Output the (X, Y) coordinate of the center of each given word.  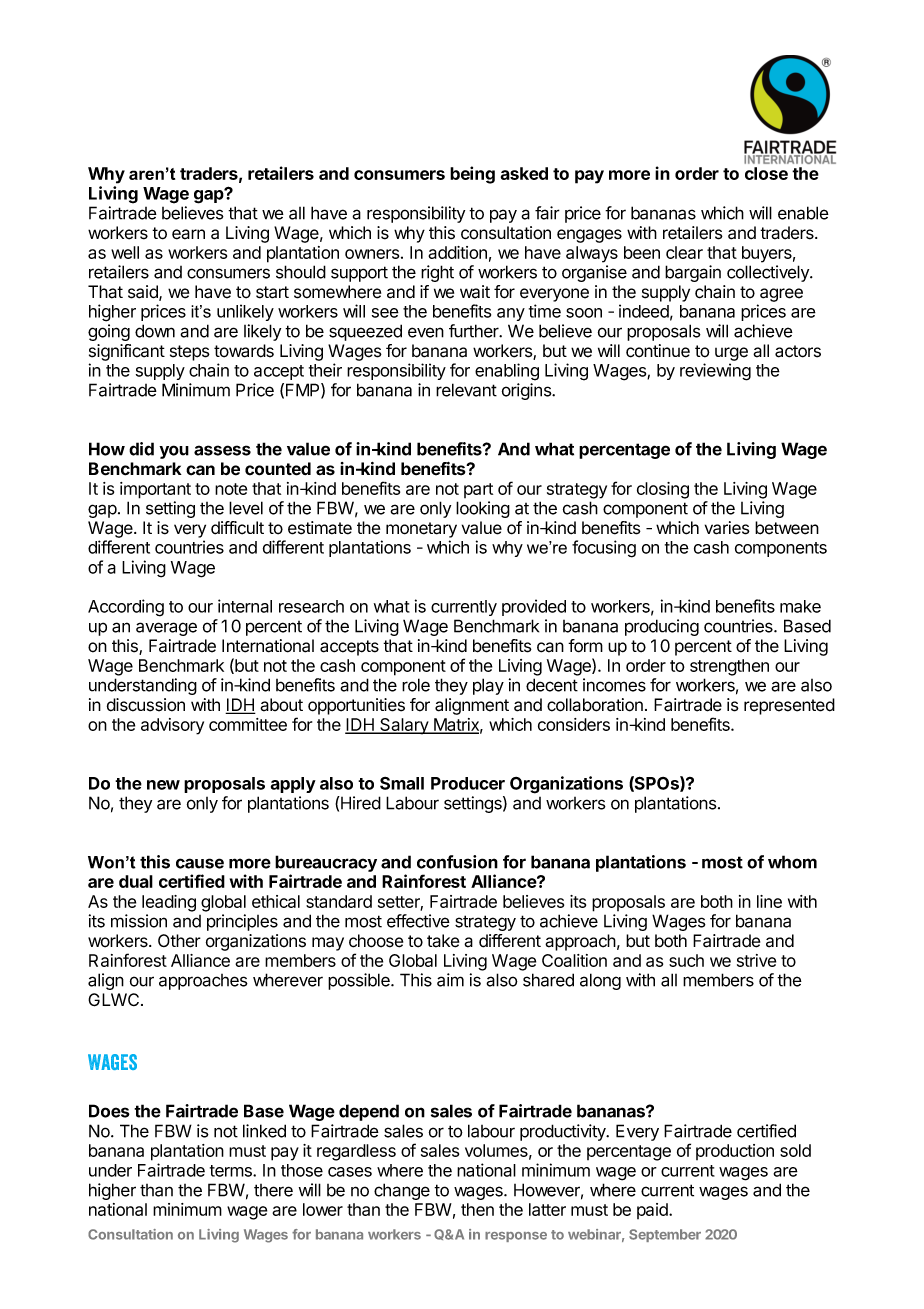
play (488, 686)
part (478, 490)
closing (663, 490)
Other (179, 941)
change (402, 1191)
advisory (172, 726)
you (174, 452)
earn (188, 234)
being (472, 175)
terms (232, 1171)
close (766, 173)
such (686, 960)
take (443, 941)
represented (789, 706)
